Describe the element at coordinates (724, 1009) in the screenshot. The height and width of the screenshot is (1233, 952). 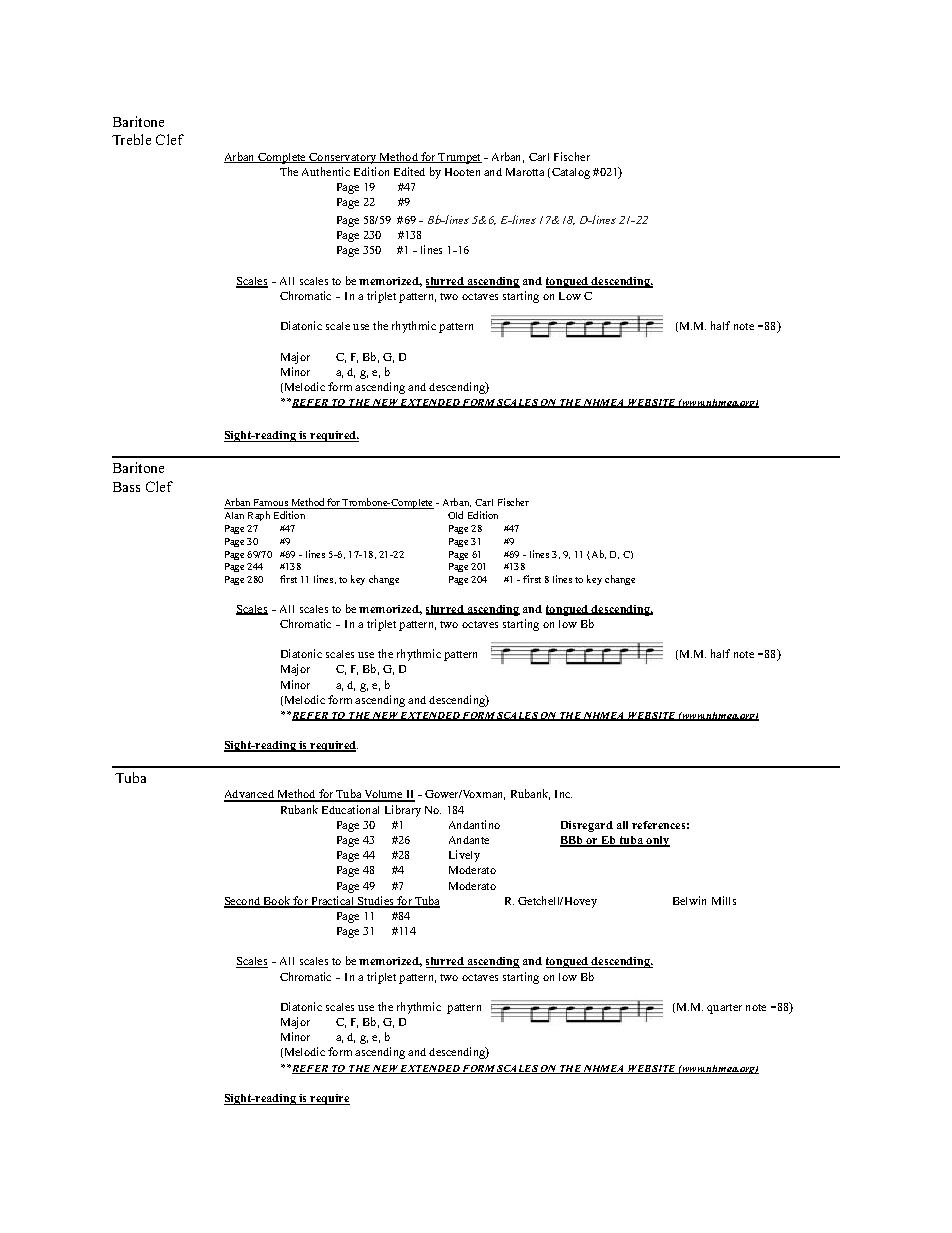
I see `quarter` at that location.
